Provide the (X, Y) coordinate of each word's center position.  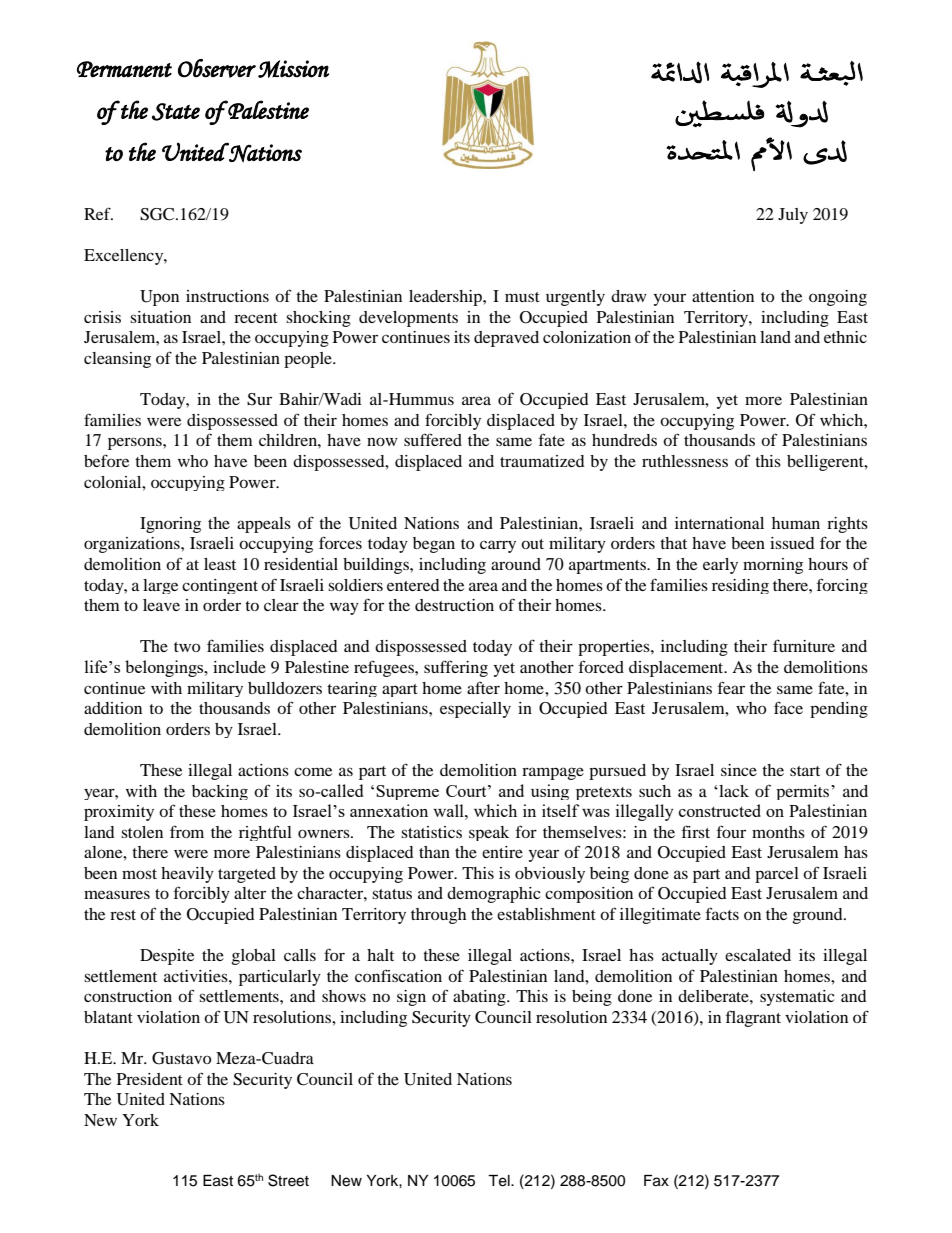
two (187, 647)
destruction (454, 605)
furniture (804, 645)
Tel (500, 1181)
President (150, 1079)
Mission (293, 69)
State (176, 112)
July (793, 216)
